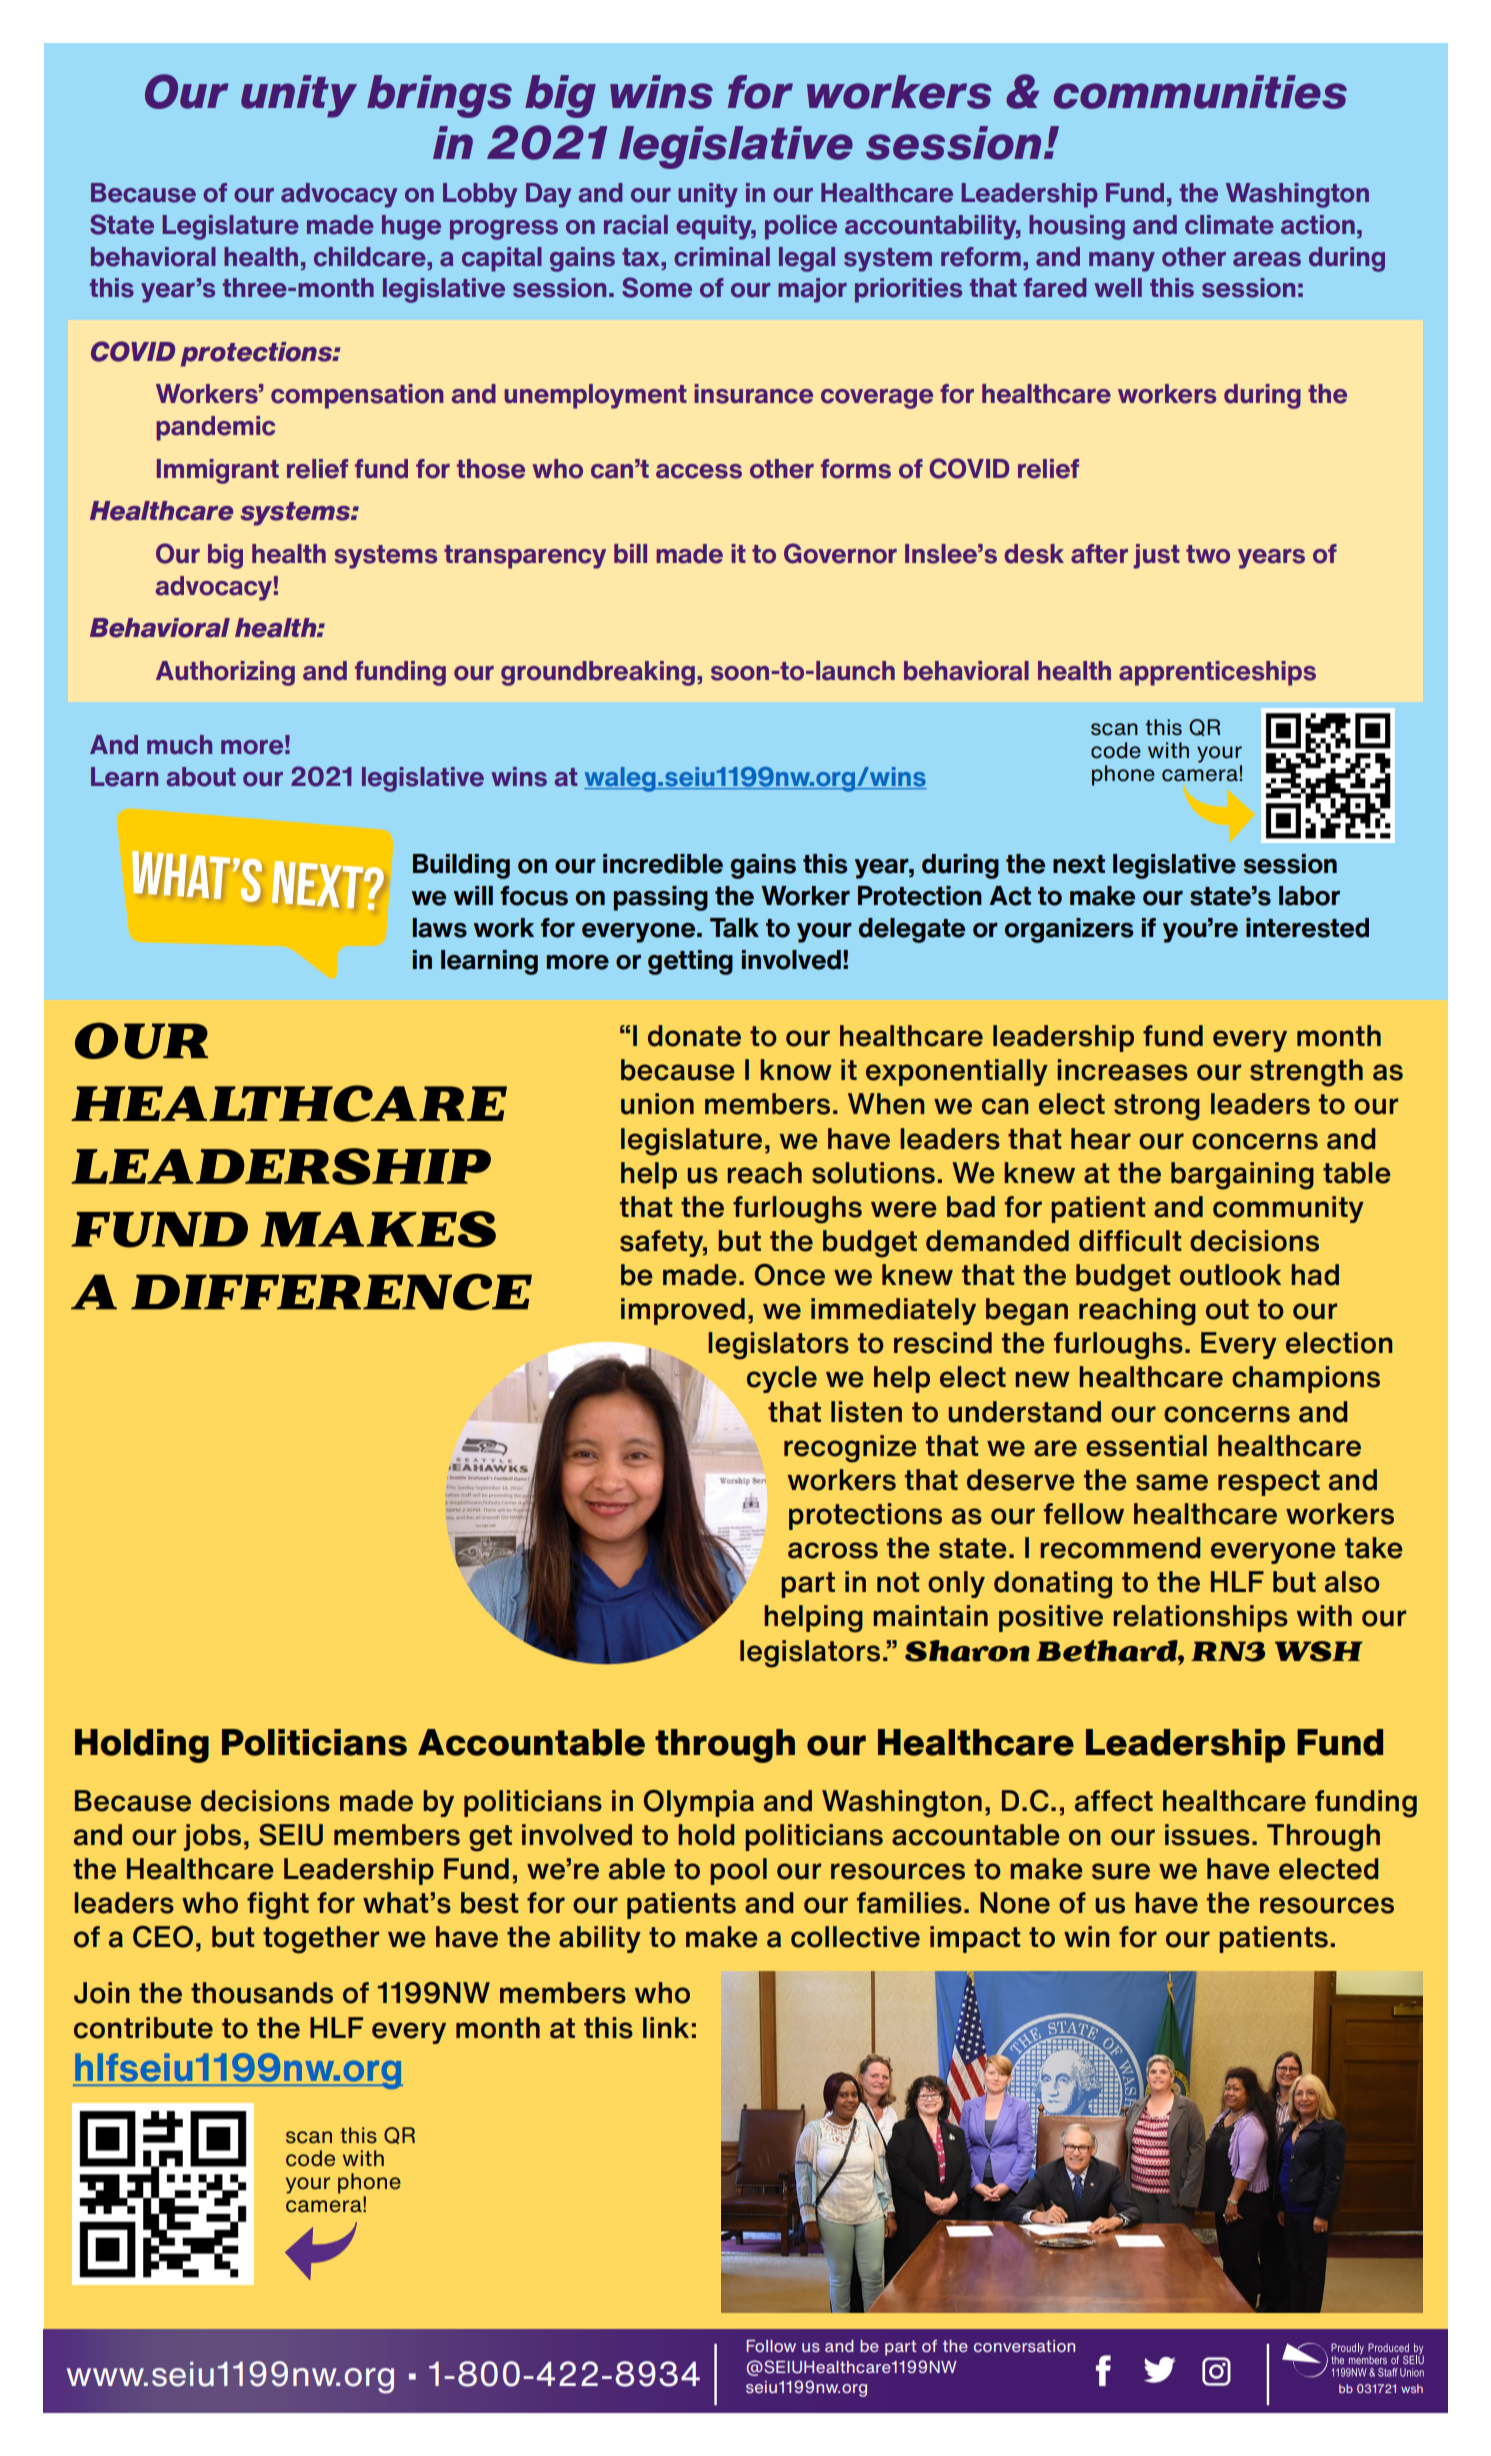  What do you see at coordinates (411, 227) in the screenshot?
I see `huge` at bounding box center [411, 227].
